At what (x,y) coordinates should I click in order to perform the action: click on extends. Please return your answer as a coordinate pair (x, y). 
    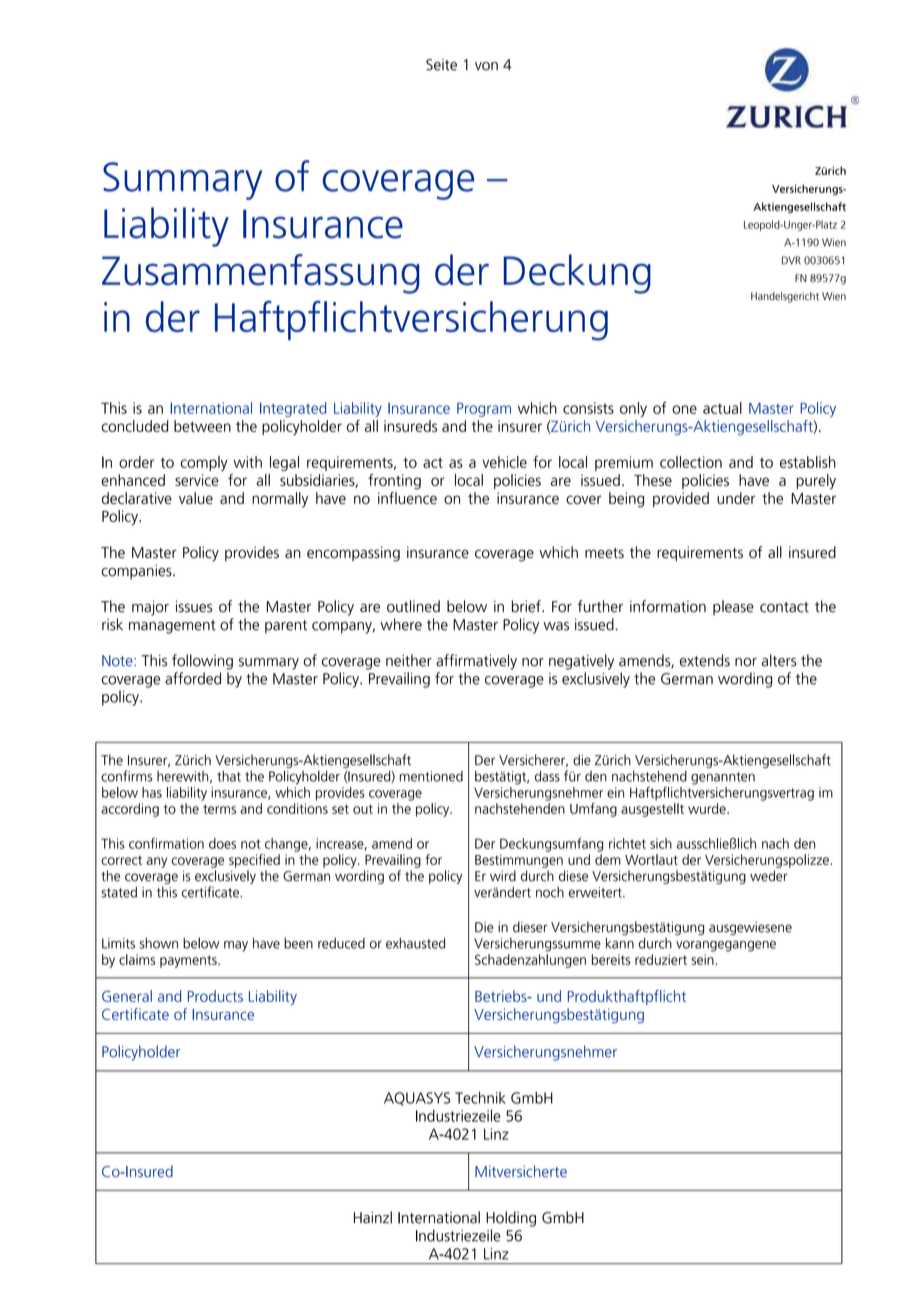
    Looking at the image, I should click on (705, 660).
